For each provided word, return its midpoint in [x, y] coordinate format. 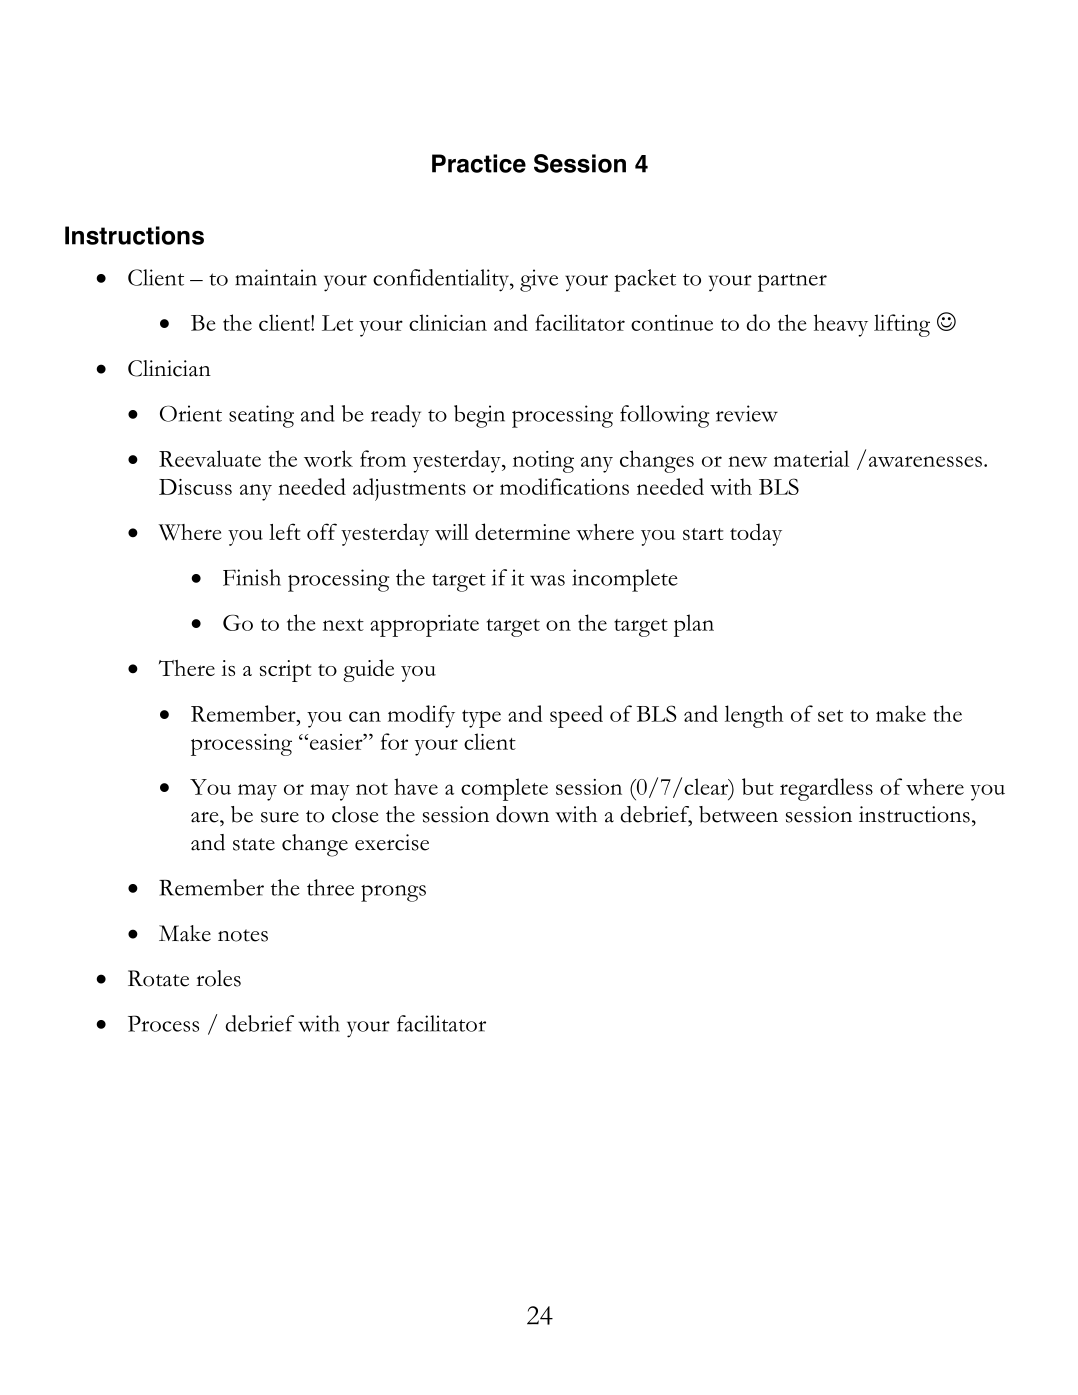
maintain [276, 277]
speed [576, 716]
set [830, 716]
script [285, 671]
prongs [393, 893]
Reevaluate [210, 458]
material [811, 458]
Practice [479, 163]
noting [543, 462]
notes [243, 935]
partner [792, 282]
